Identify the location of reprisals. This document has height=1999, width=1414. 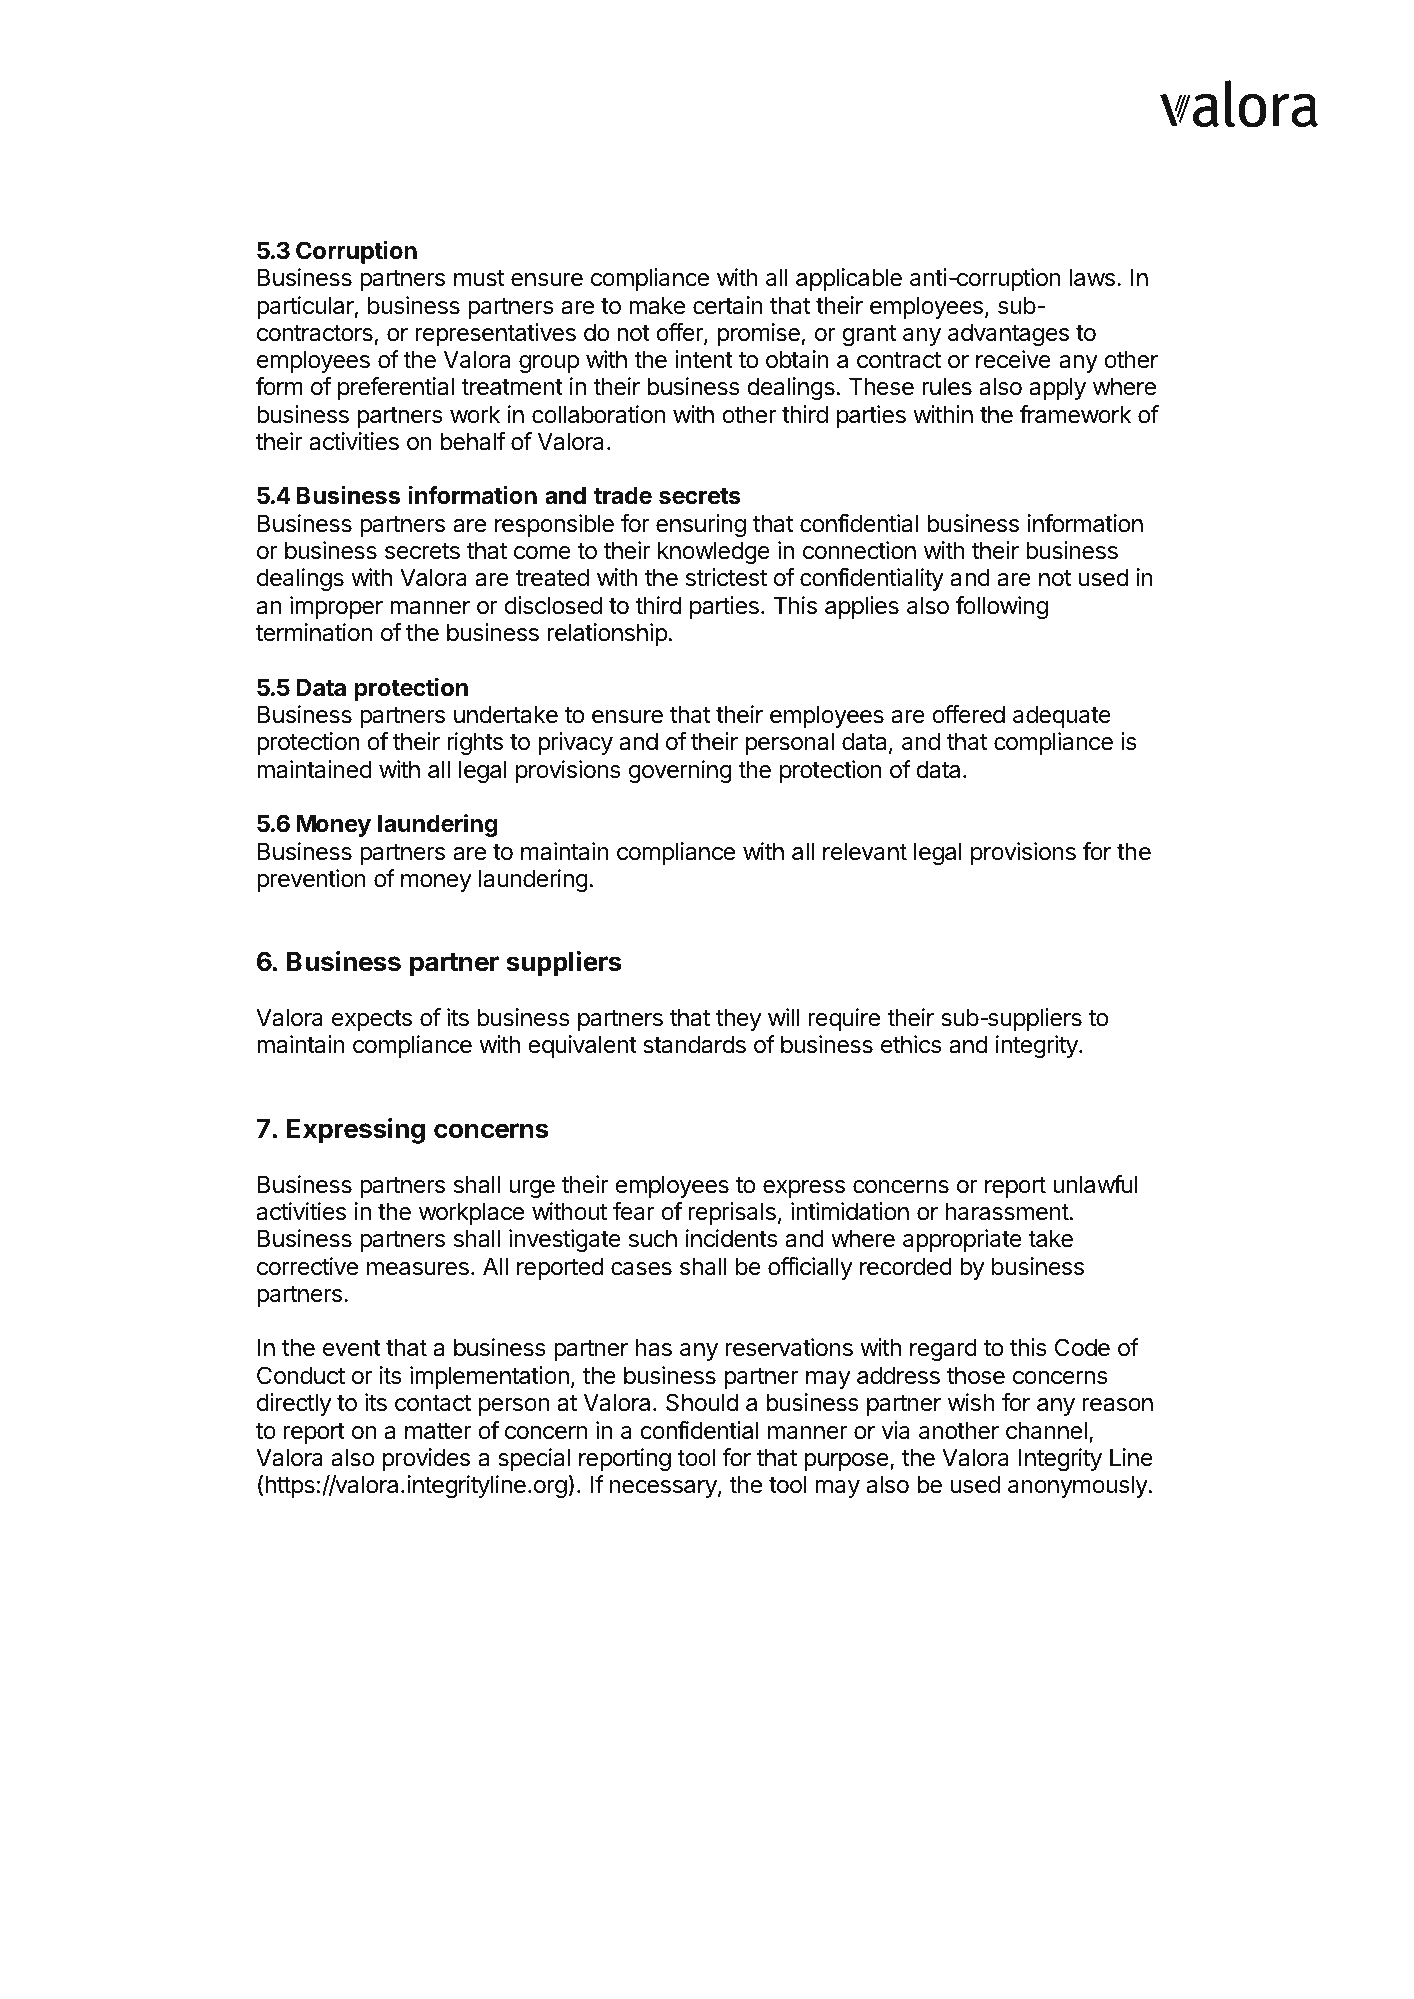
(732, 1213).
